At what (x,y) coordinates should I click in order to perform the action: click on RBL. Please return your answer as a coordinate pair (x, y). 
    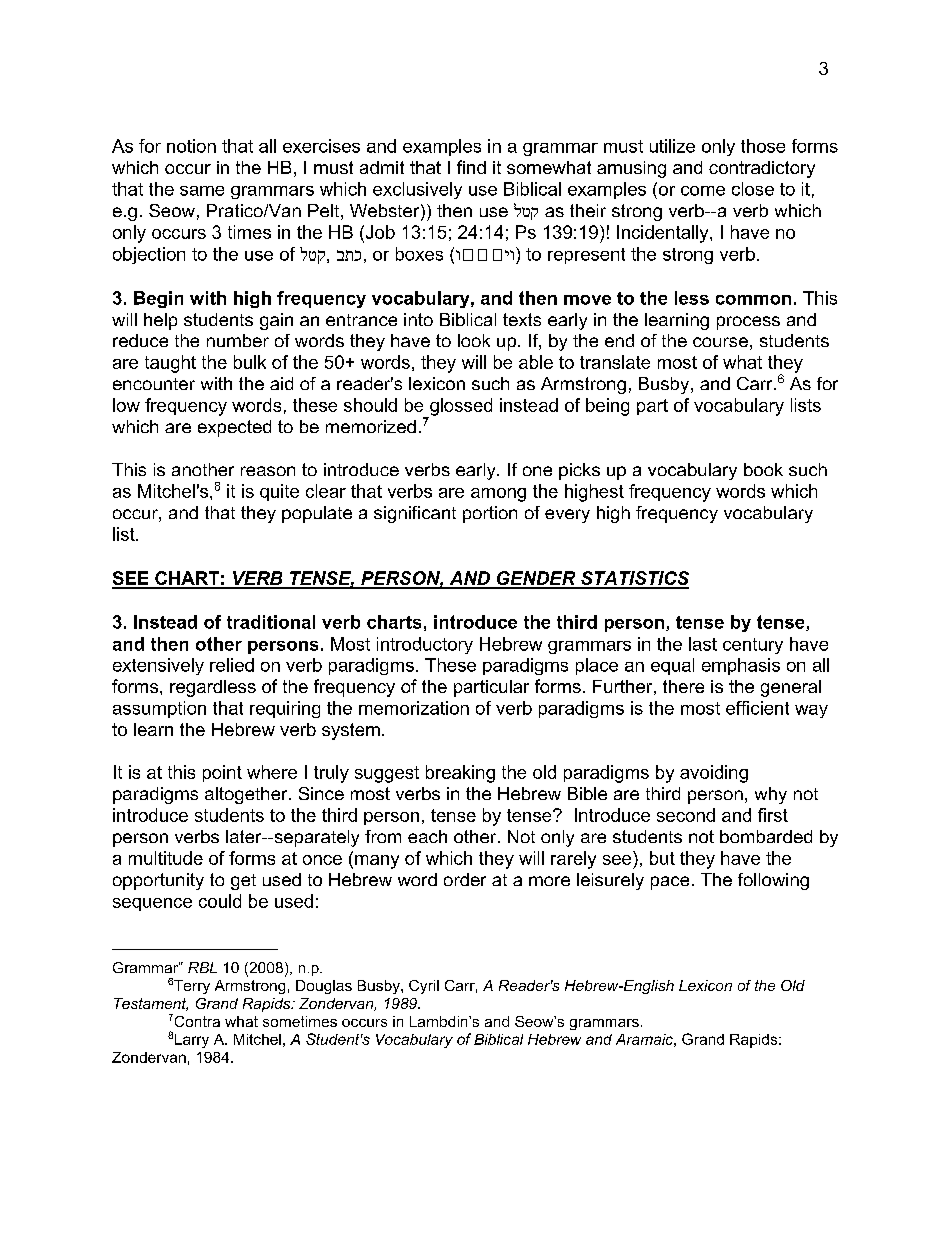
    Looking at the image, I should click on (202, 967).
